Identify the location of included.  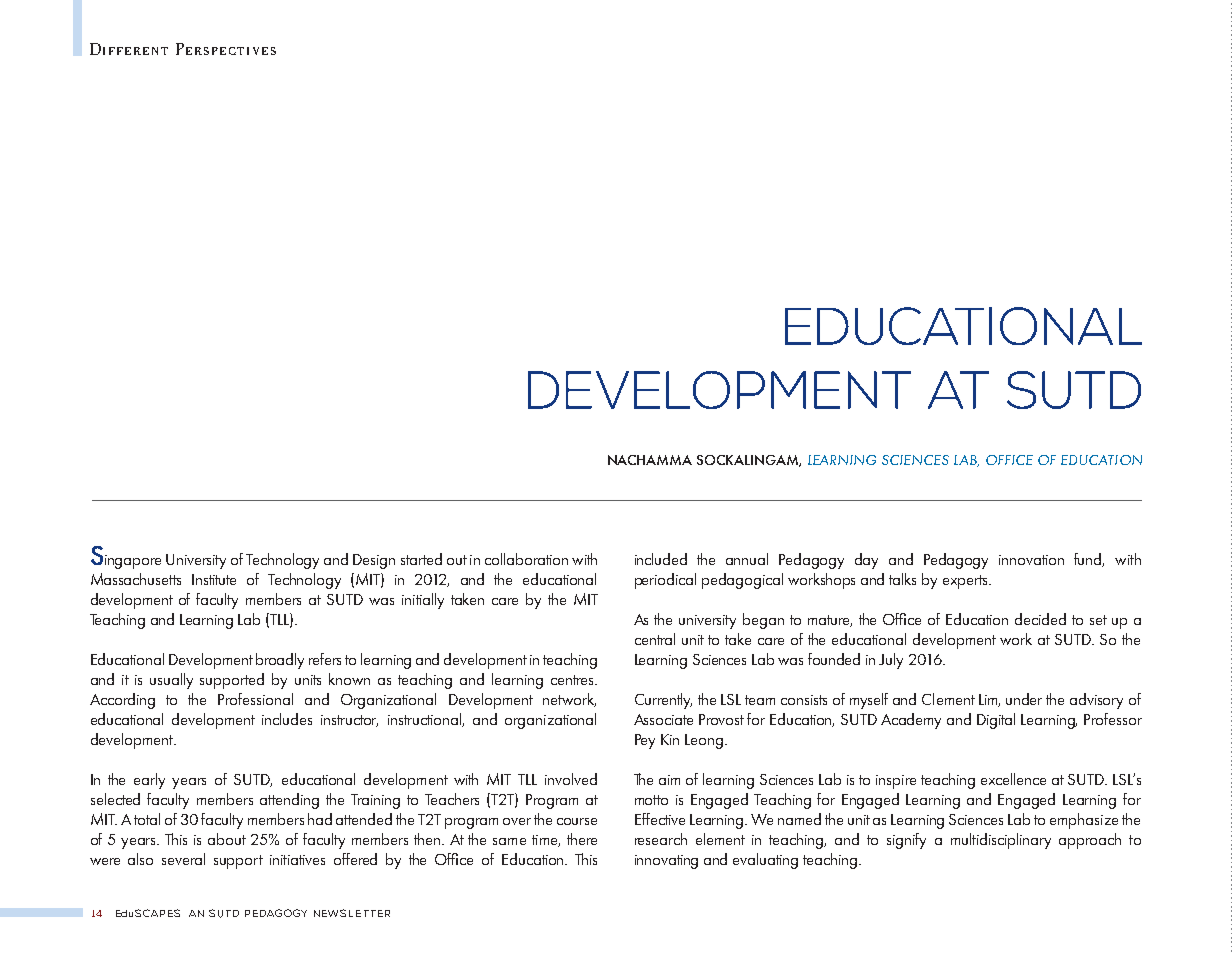
(661, 559).
